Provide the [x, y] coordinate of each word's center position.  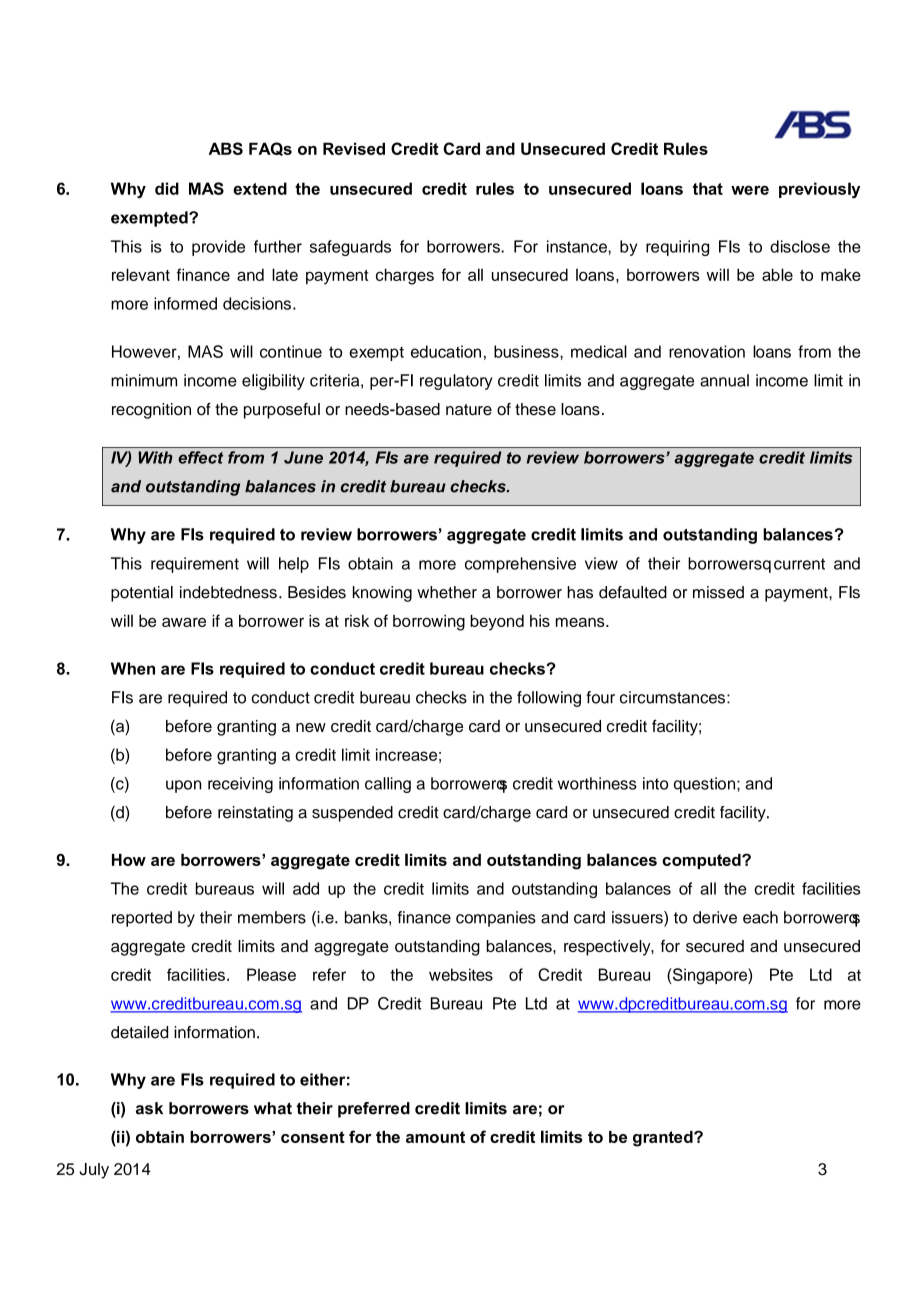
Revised [354, 148]
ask [149, 1108]
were [750, 190]
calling [388, 785]
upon [183, 786]
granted [664, 1139]
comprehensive [520, 565]
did [167, 188]
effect [200, 457]
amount [435, 1137]
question [706, 785]
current [799, 564]
